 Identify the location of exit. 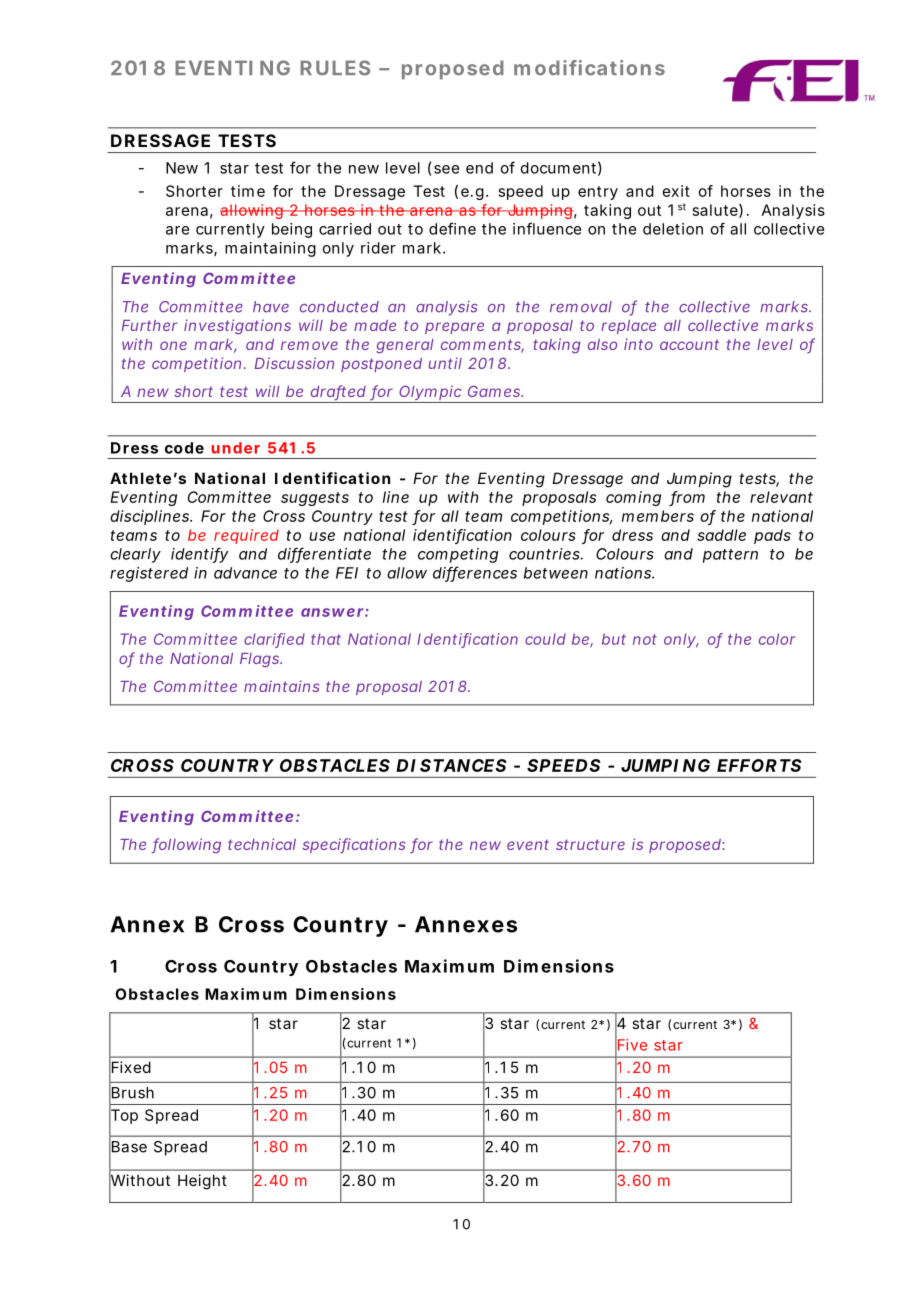
(676, 191).
